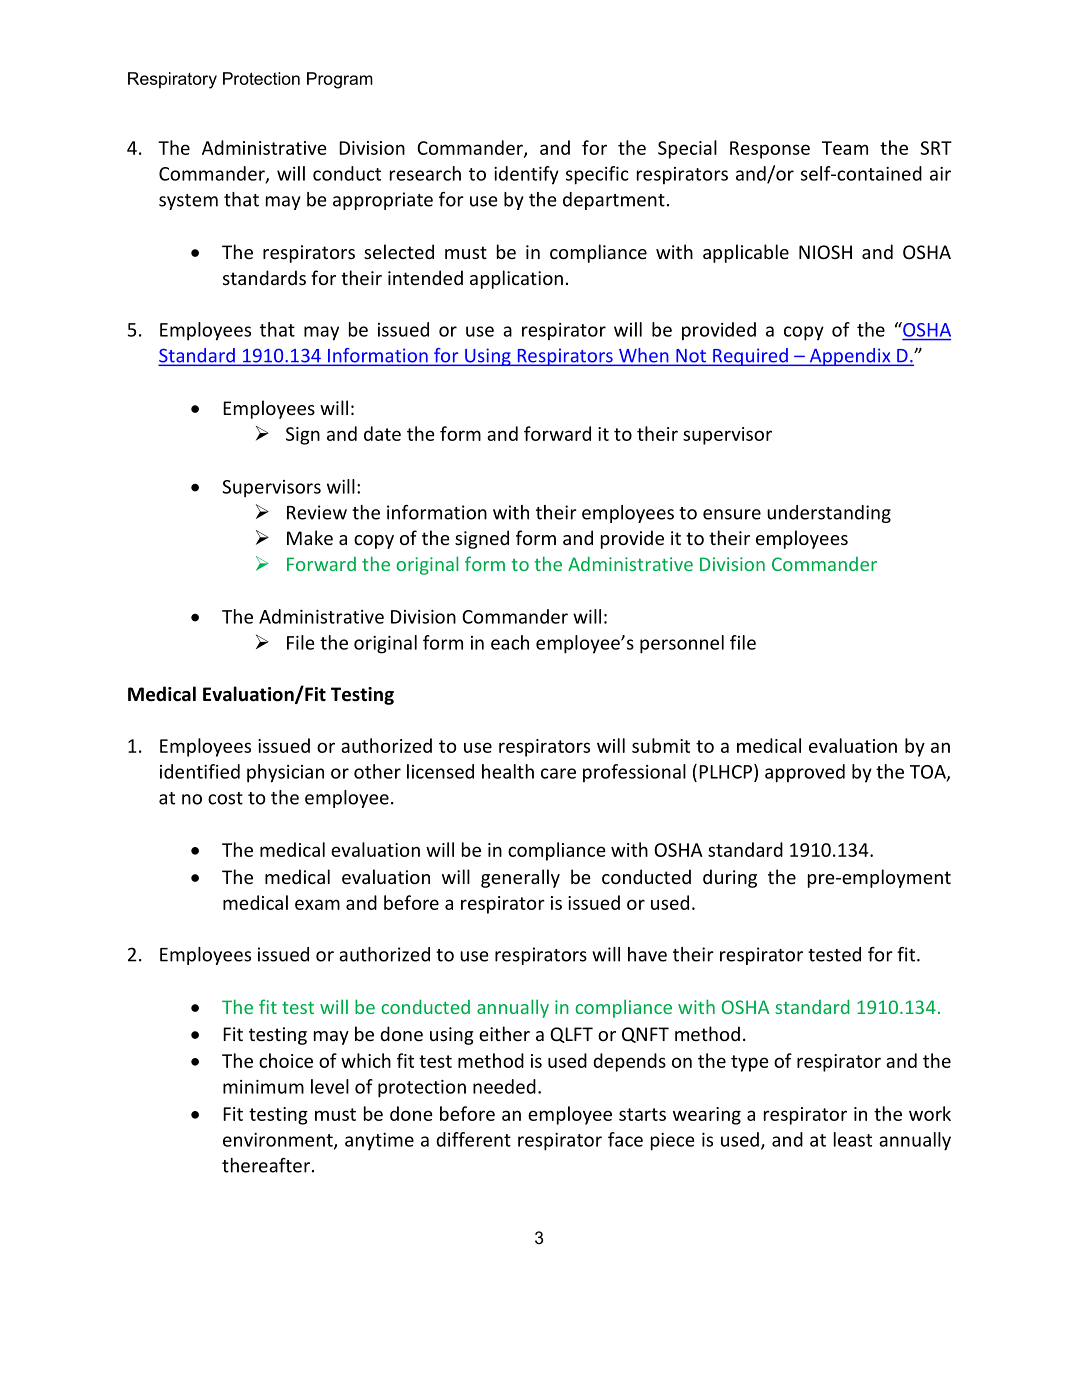  What do you see at coordinates (310, 537) in the image?
I see `Make` at bounding box center [310, 537].
